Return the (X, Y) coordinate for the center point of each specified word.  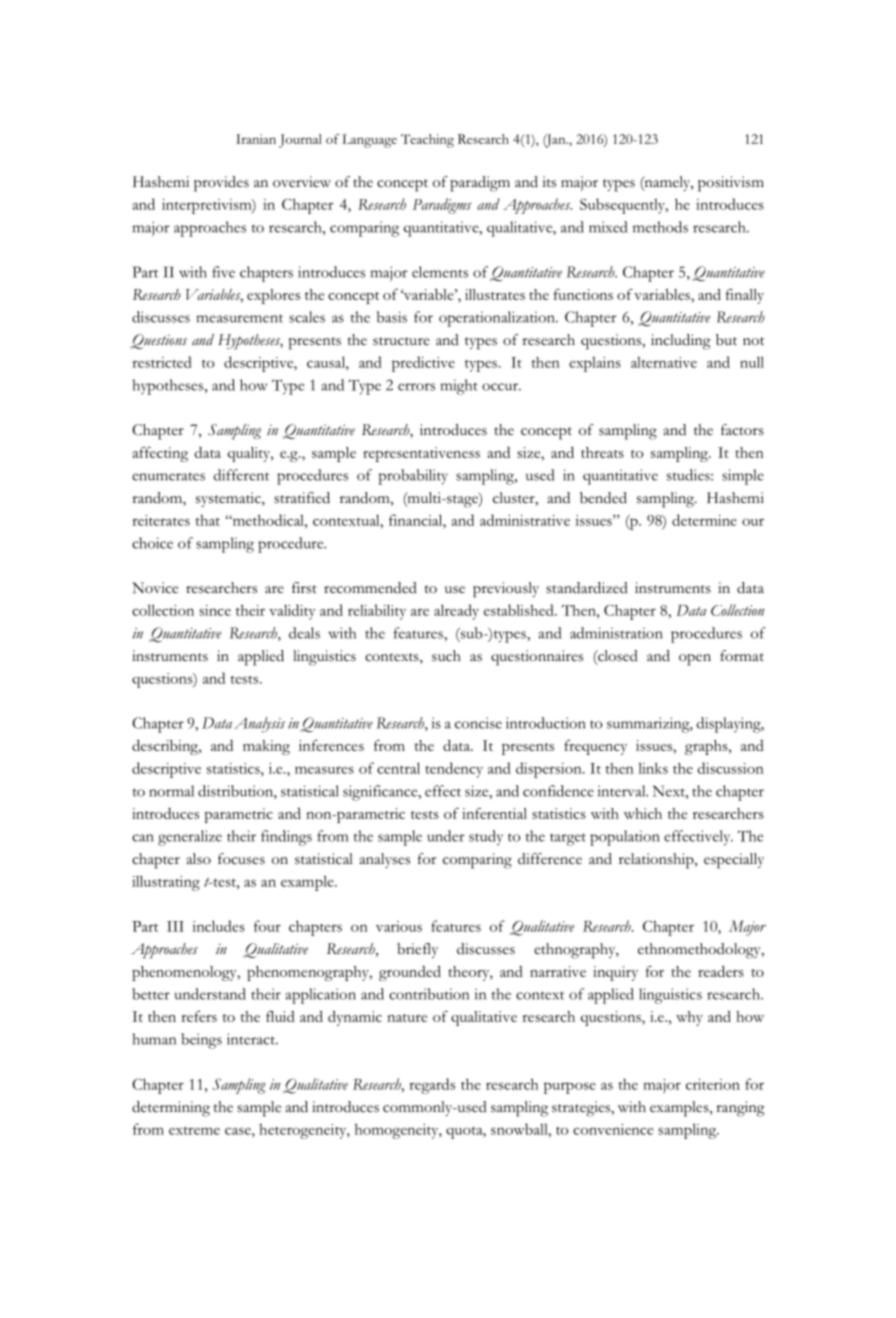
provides (221, 184)
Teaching (427, 141)
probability (413, 477)
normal (171, 791)
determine (704, 520)
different (241, 475)
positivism (731, 184)
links (653, 768)
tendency (454, 770)
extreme (194, 1130)
